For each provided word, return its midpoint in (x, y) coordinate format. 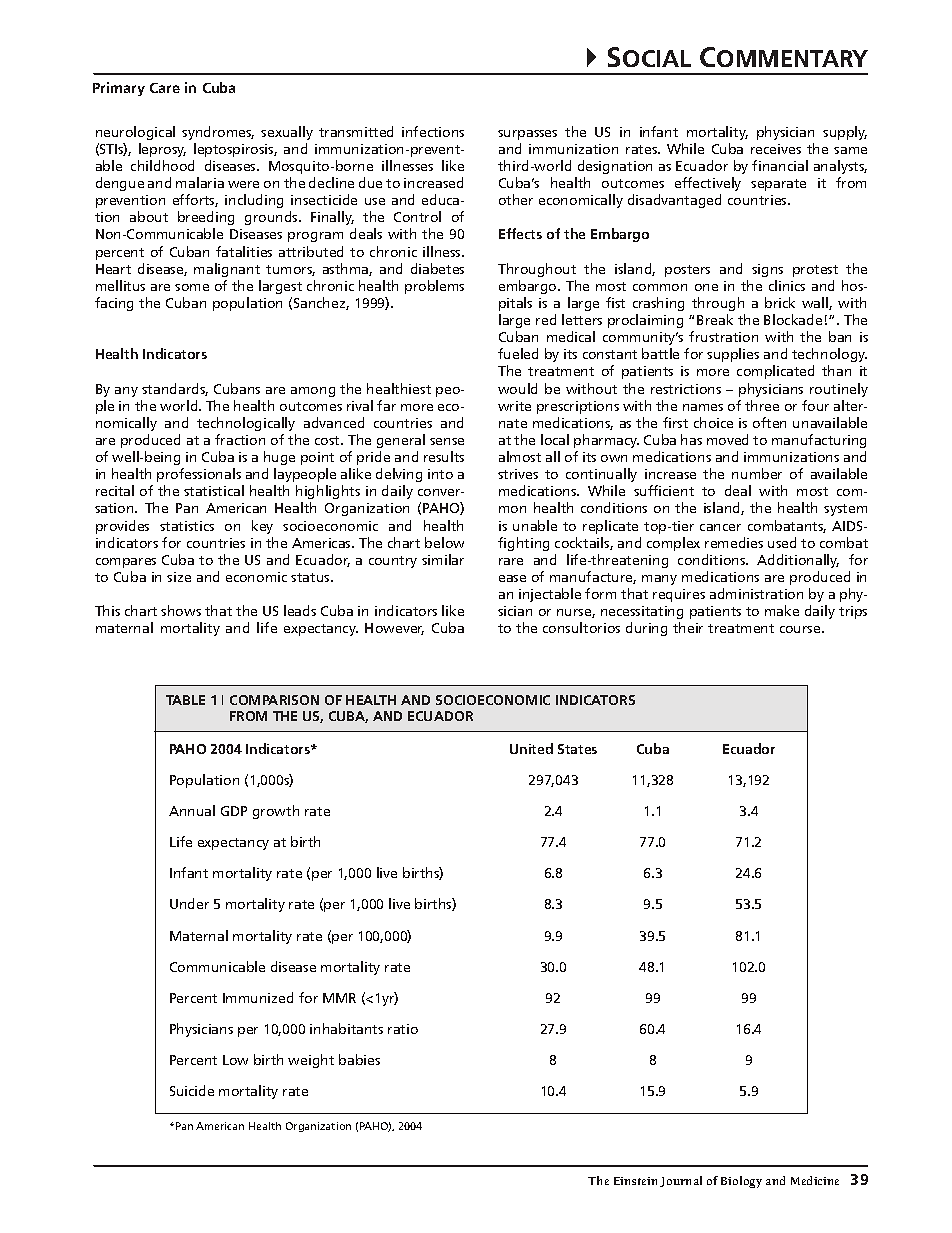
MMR (339, 998)
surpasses (527, 135)
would (517, 388)
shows (181, 610)
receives (776, 149)
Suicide (192, 1090)
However (394, 629)
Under (189, 903)
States (577, 749)
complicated (775, 372)
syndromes (218, 133)
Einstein (635, 1181)
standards (175, 389)
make (782, 610)
